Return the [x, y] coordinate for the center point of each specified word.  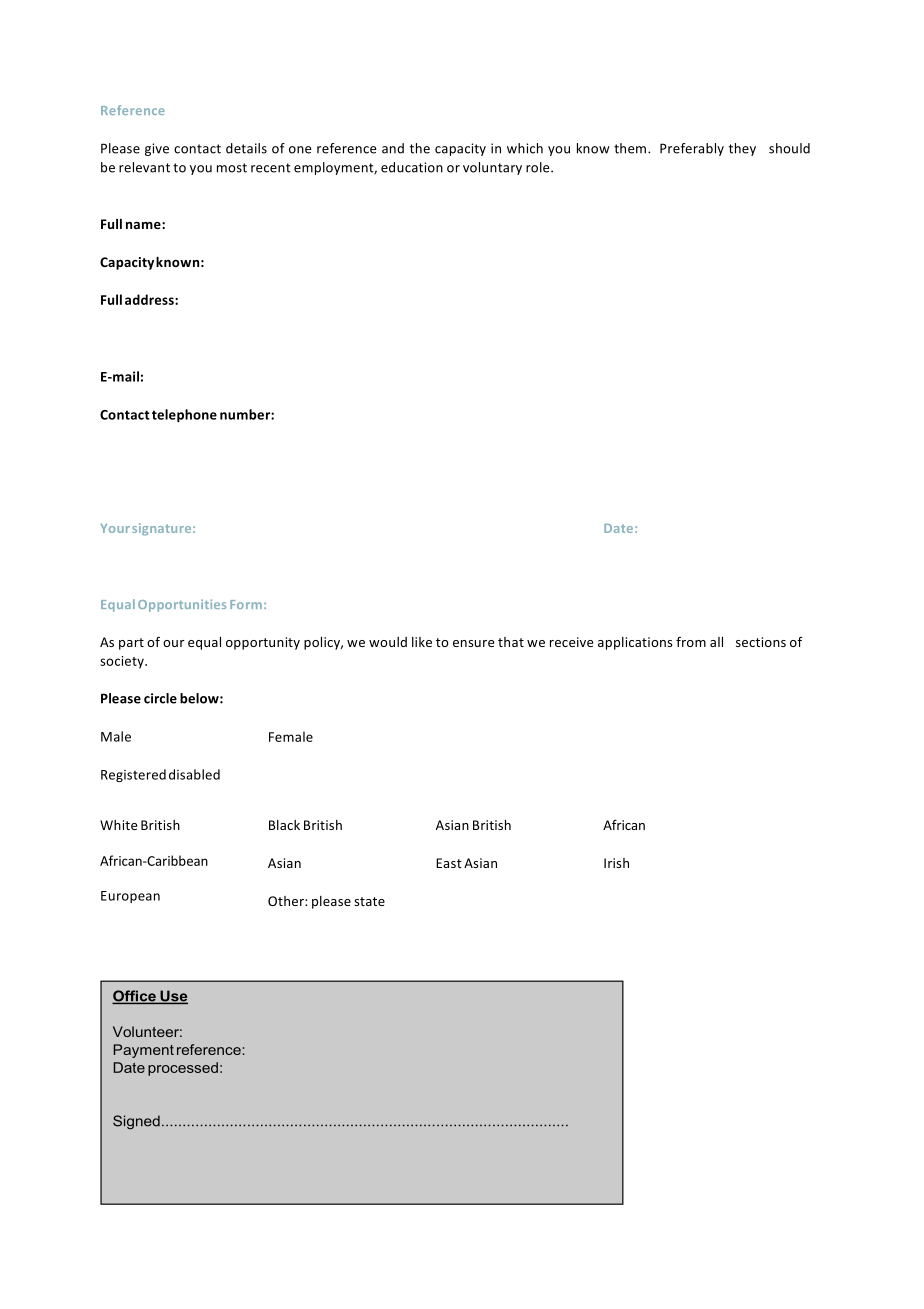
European [130, 897]
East [449, 863]
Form [247, 604]
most [232, 168]
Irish [616, 863]
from [691, 641]
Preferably [692, 149]
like [422, 642]
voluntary [492, 168]
